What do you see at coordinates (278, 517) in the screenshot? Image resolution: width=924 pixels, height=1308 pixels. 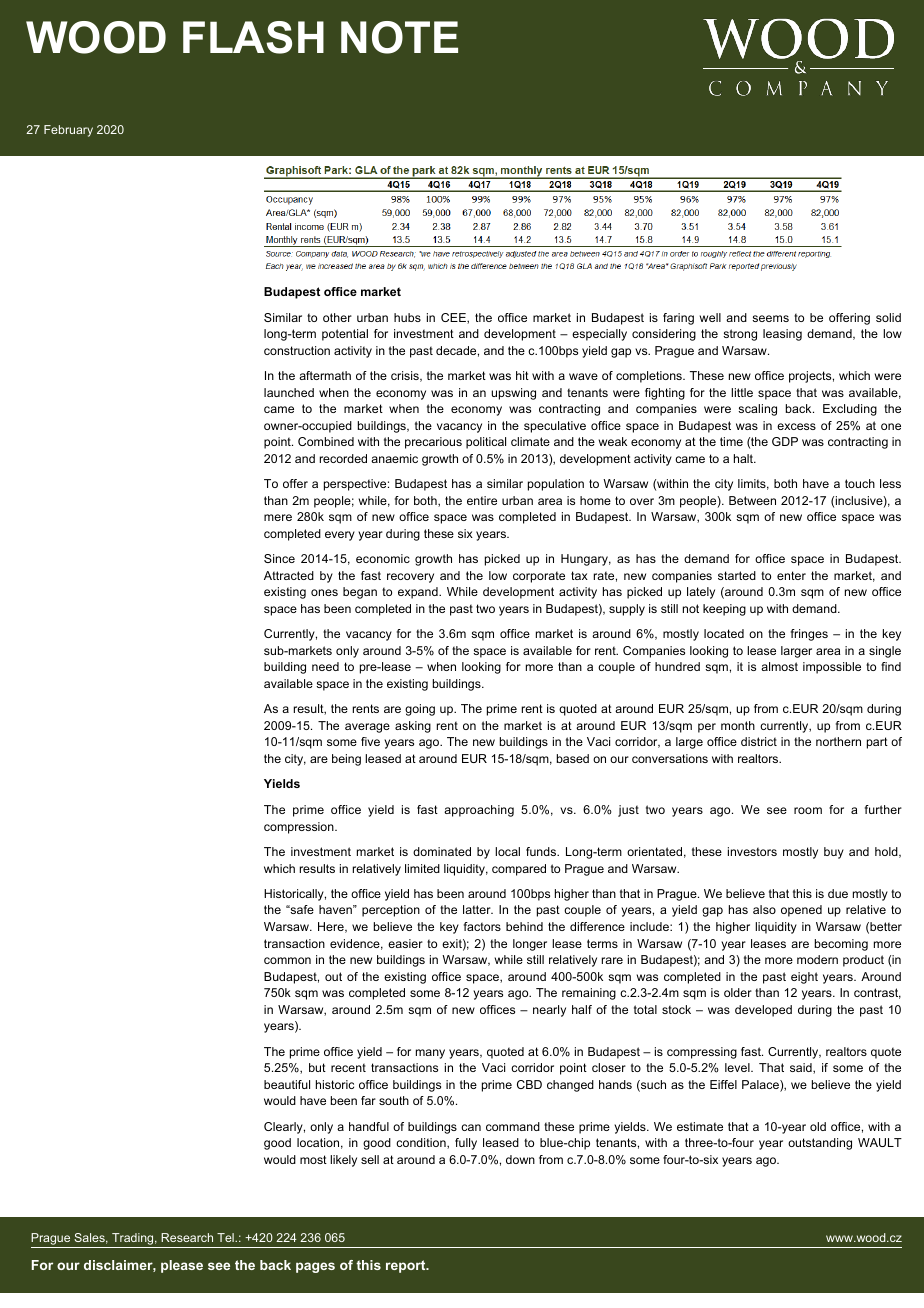 I see `mere` at bounding box center [278, 517].
